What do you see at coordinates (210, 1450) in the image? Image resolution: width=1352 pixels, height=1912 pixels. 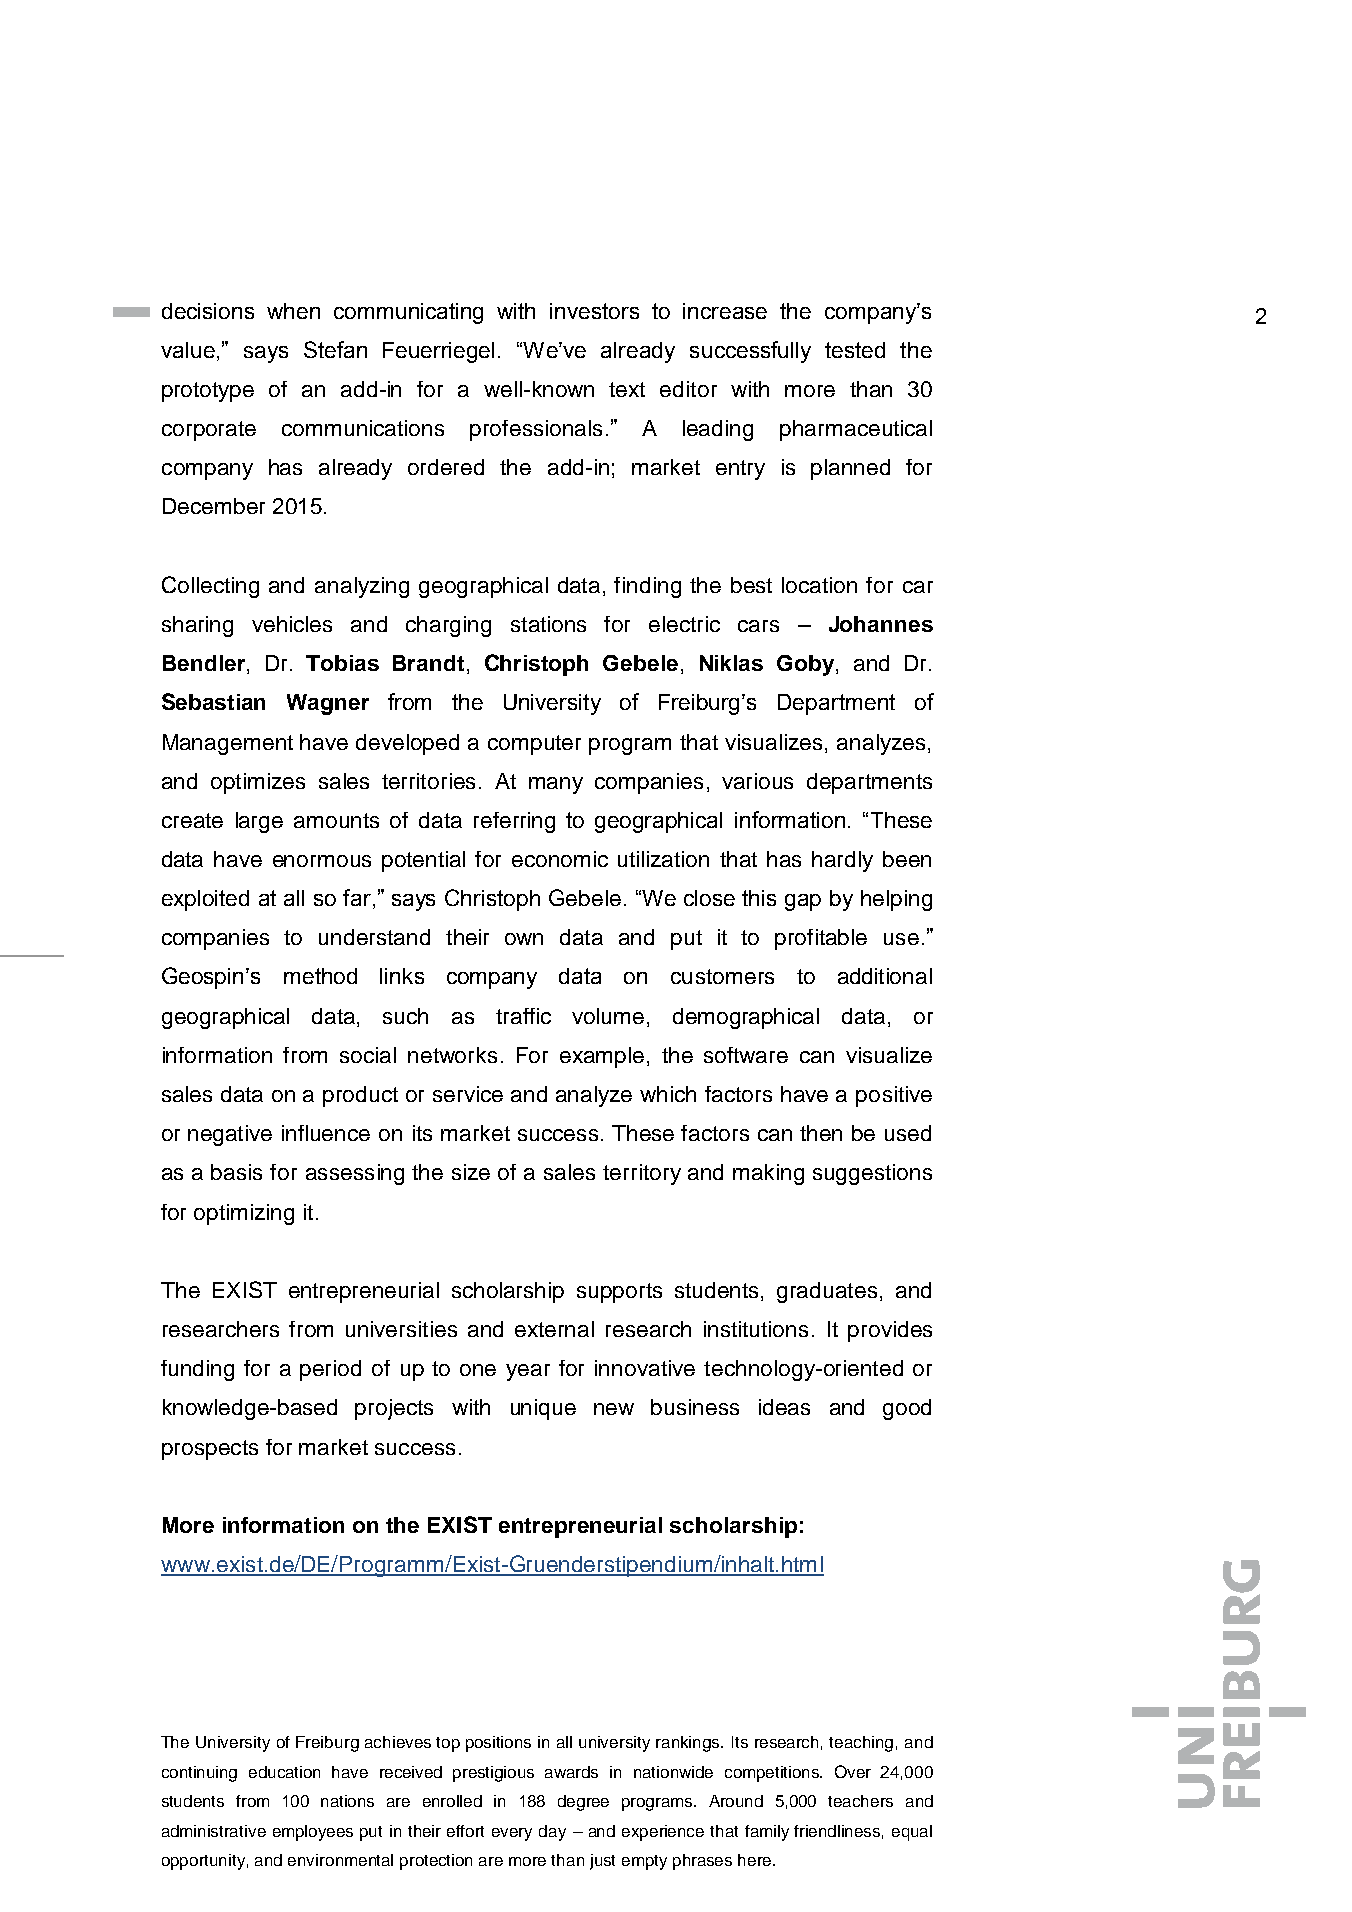 I see `prospects` at bounding box center [210, 1450].
